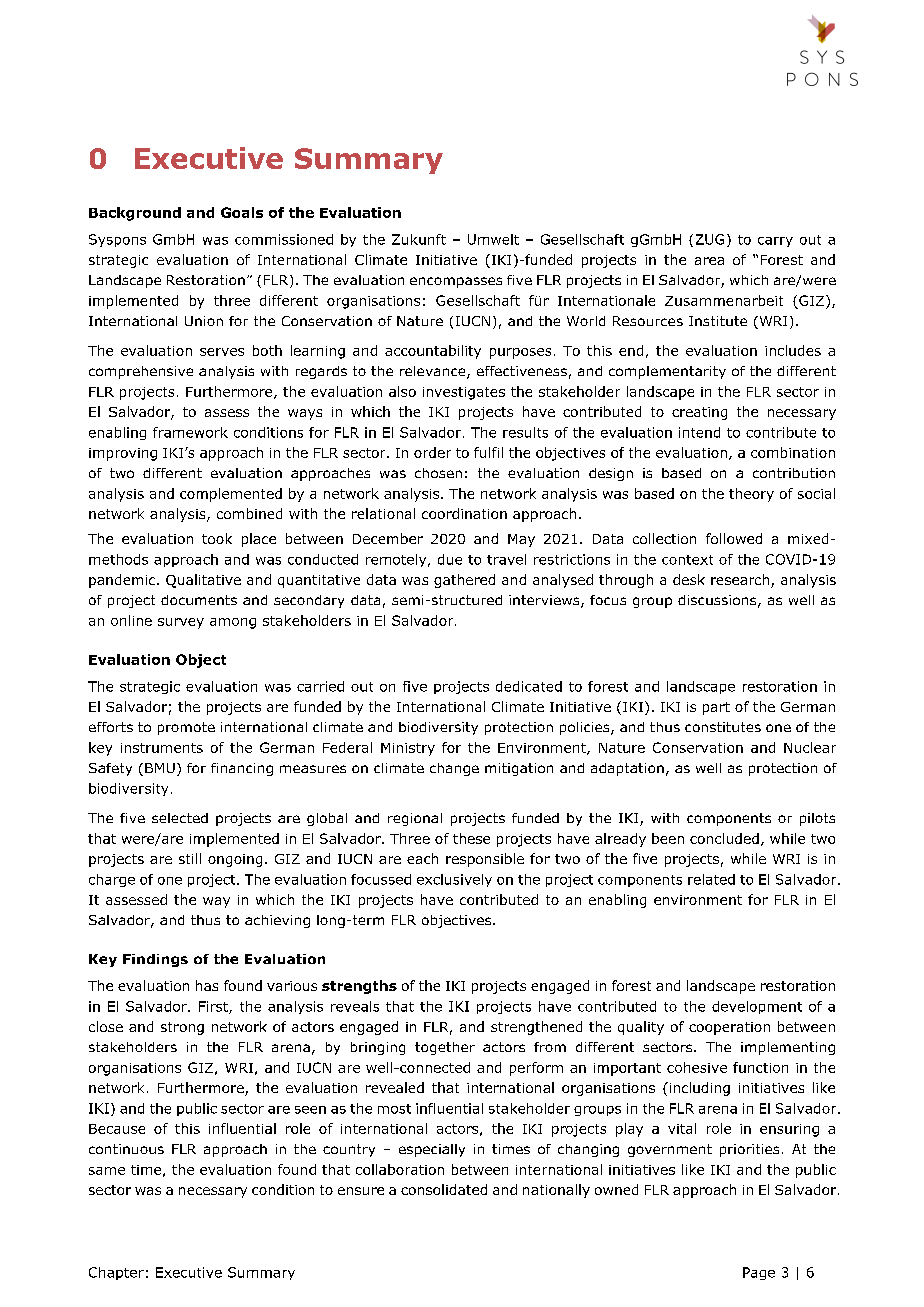 The height and width of the page is (1307, 924). Describe the element at coordinates (444, 1189) in the page. I see `consolidated` at that location.
